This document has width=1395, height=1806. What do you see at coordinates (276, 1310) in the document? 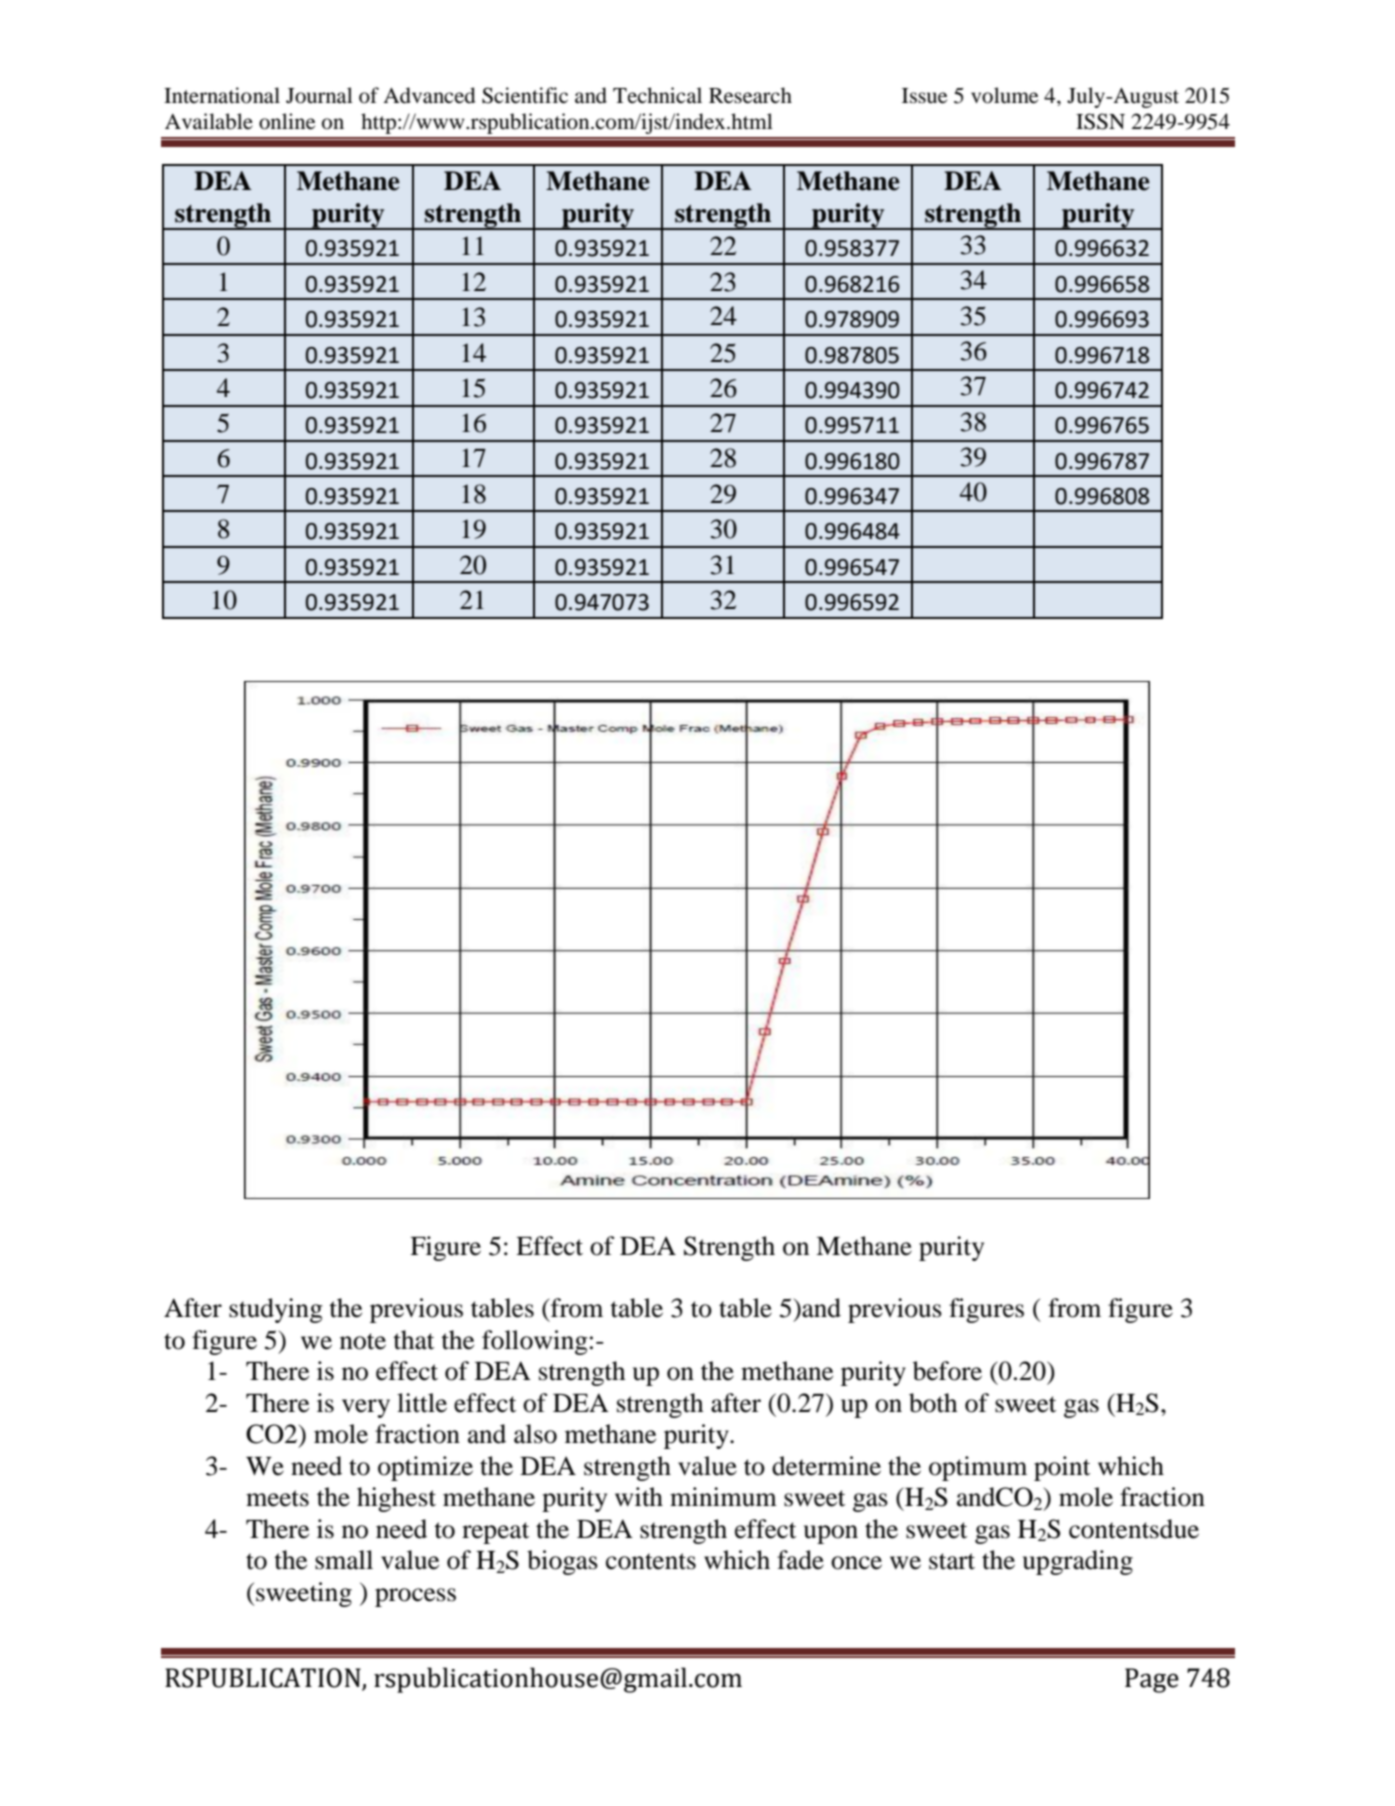
I see `studying` at bounding box center [276, 1310].
